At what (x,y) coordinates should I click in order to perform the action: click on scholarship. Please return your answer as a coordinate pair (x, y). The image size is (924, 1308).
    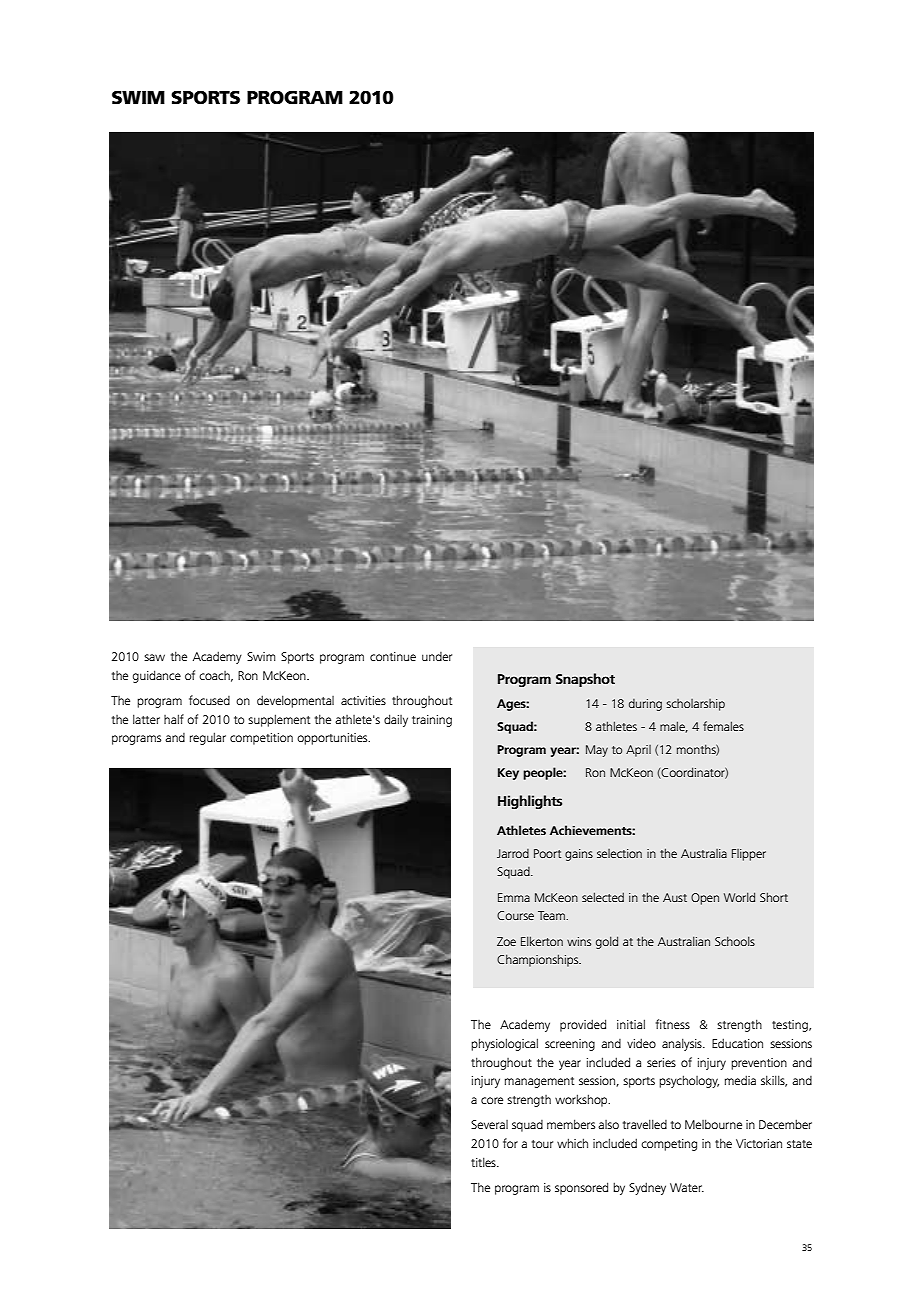
    Looking at the image, I should click on (695, 705).
